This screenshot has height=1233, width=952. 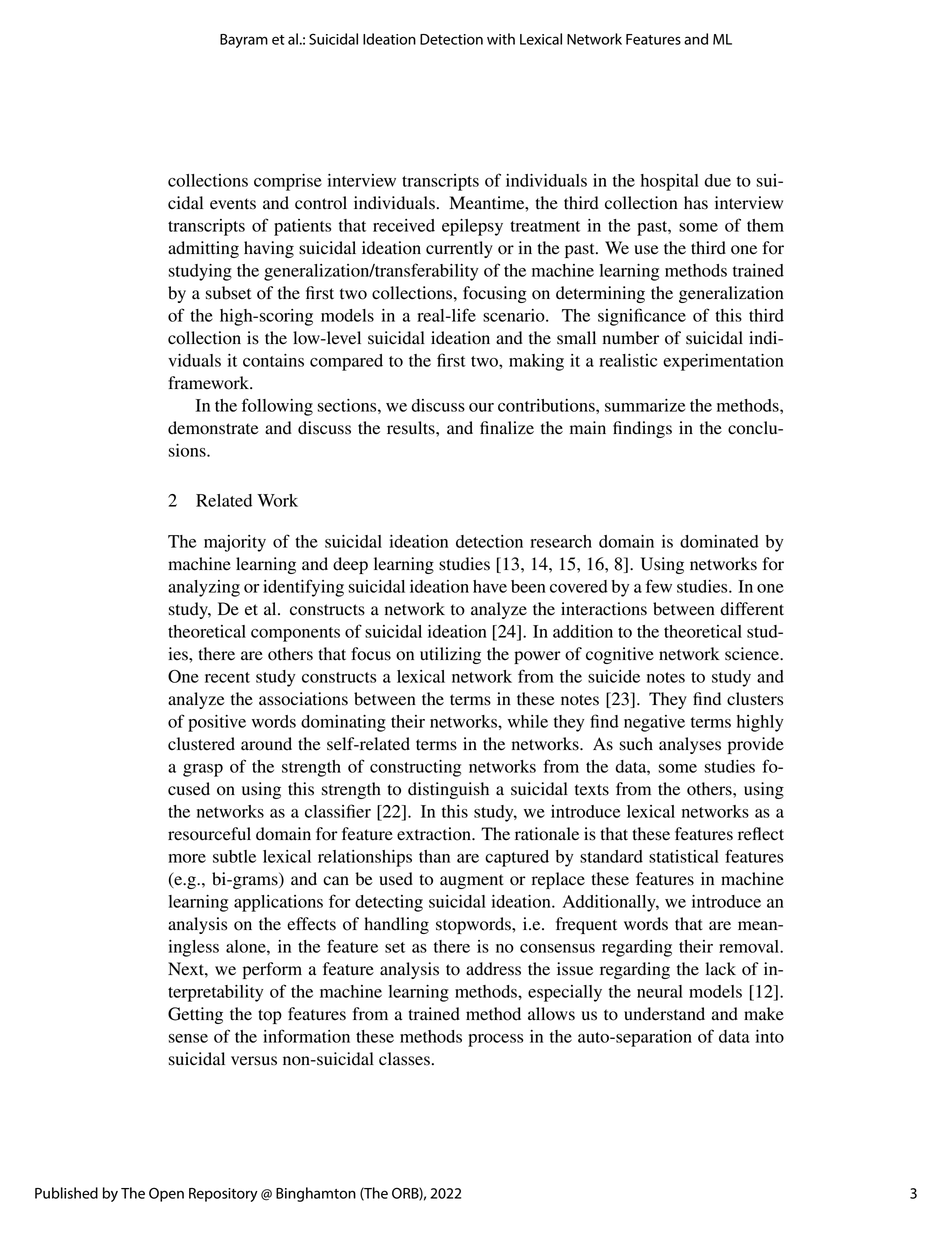 What do you see at coordinates (684, 856) in the screenshot?
I see `statistical` at bounding box center [684, 856].
